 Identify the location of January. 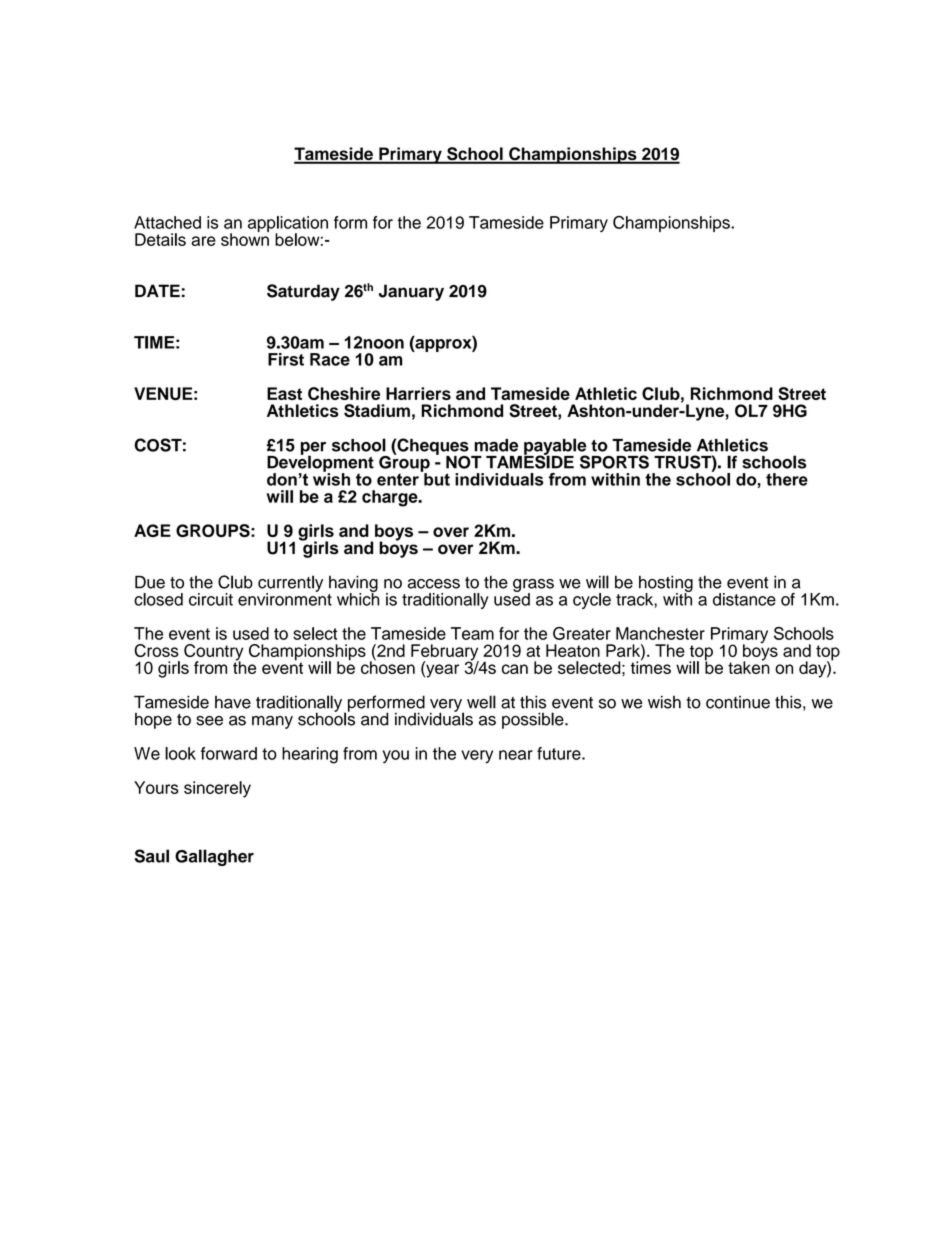
(411, 292).
